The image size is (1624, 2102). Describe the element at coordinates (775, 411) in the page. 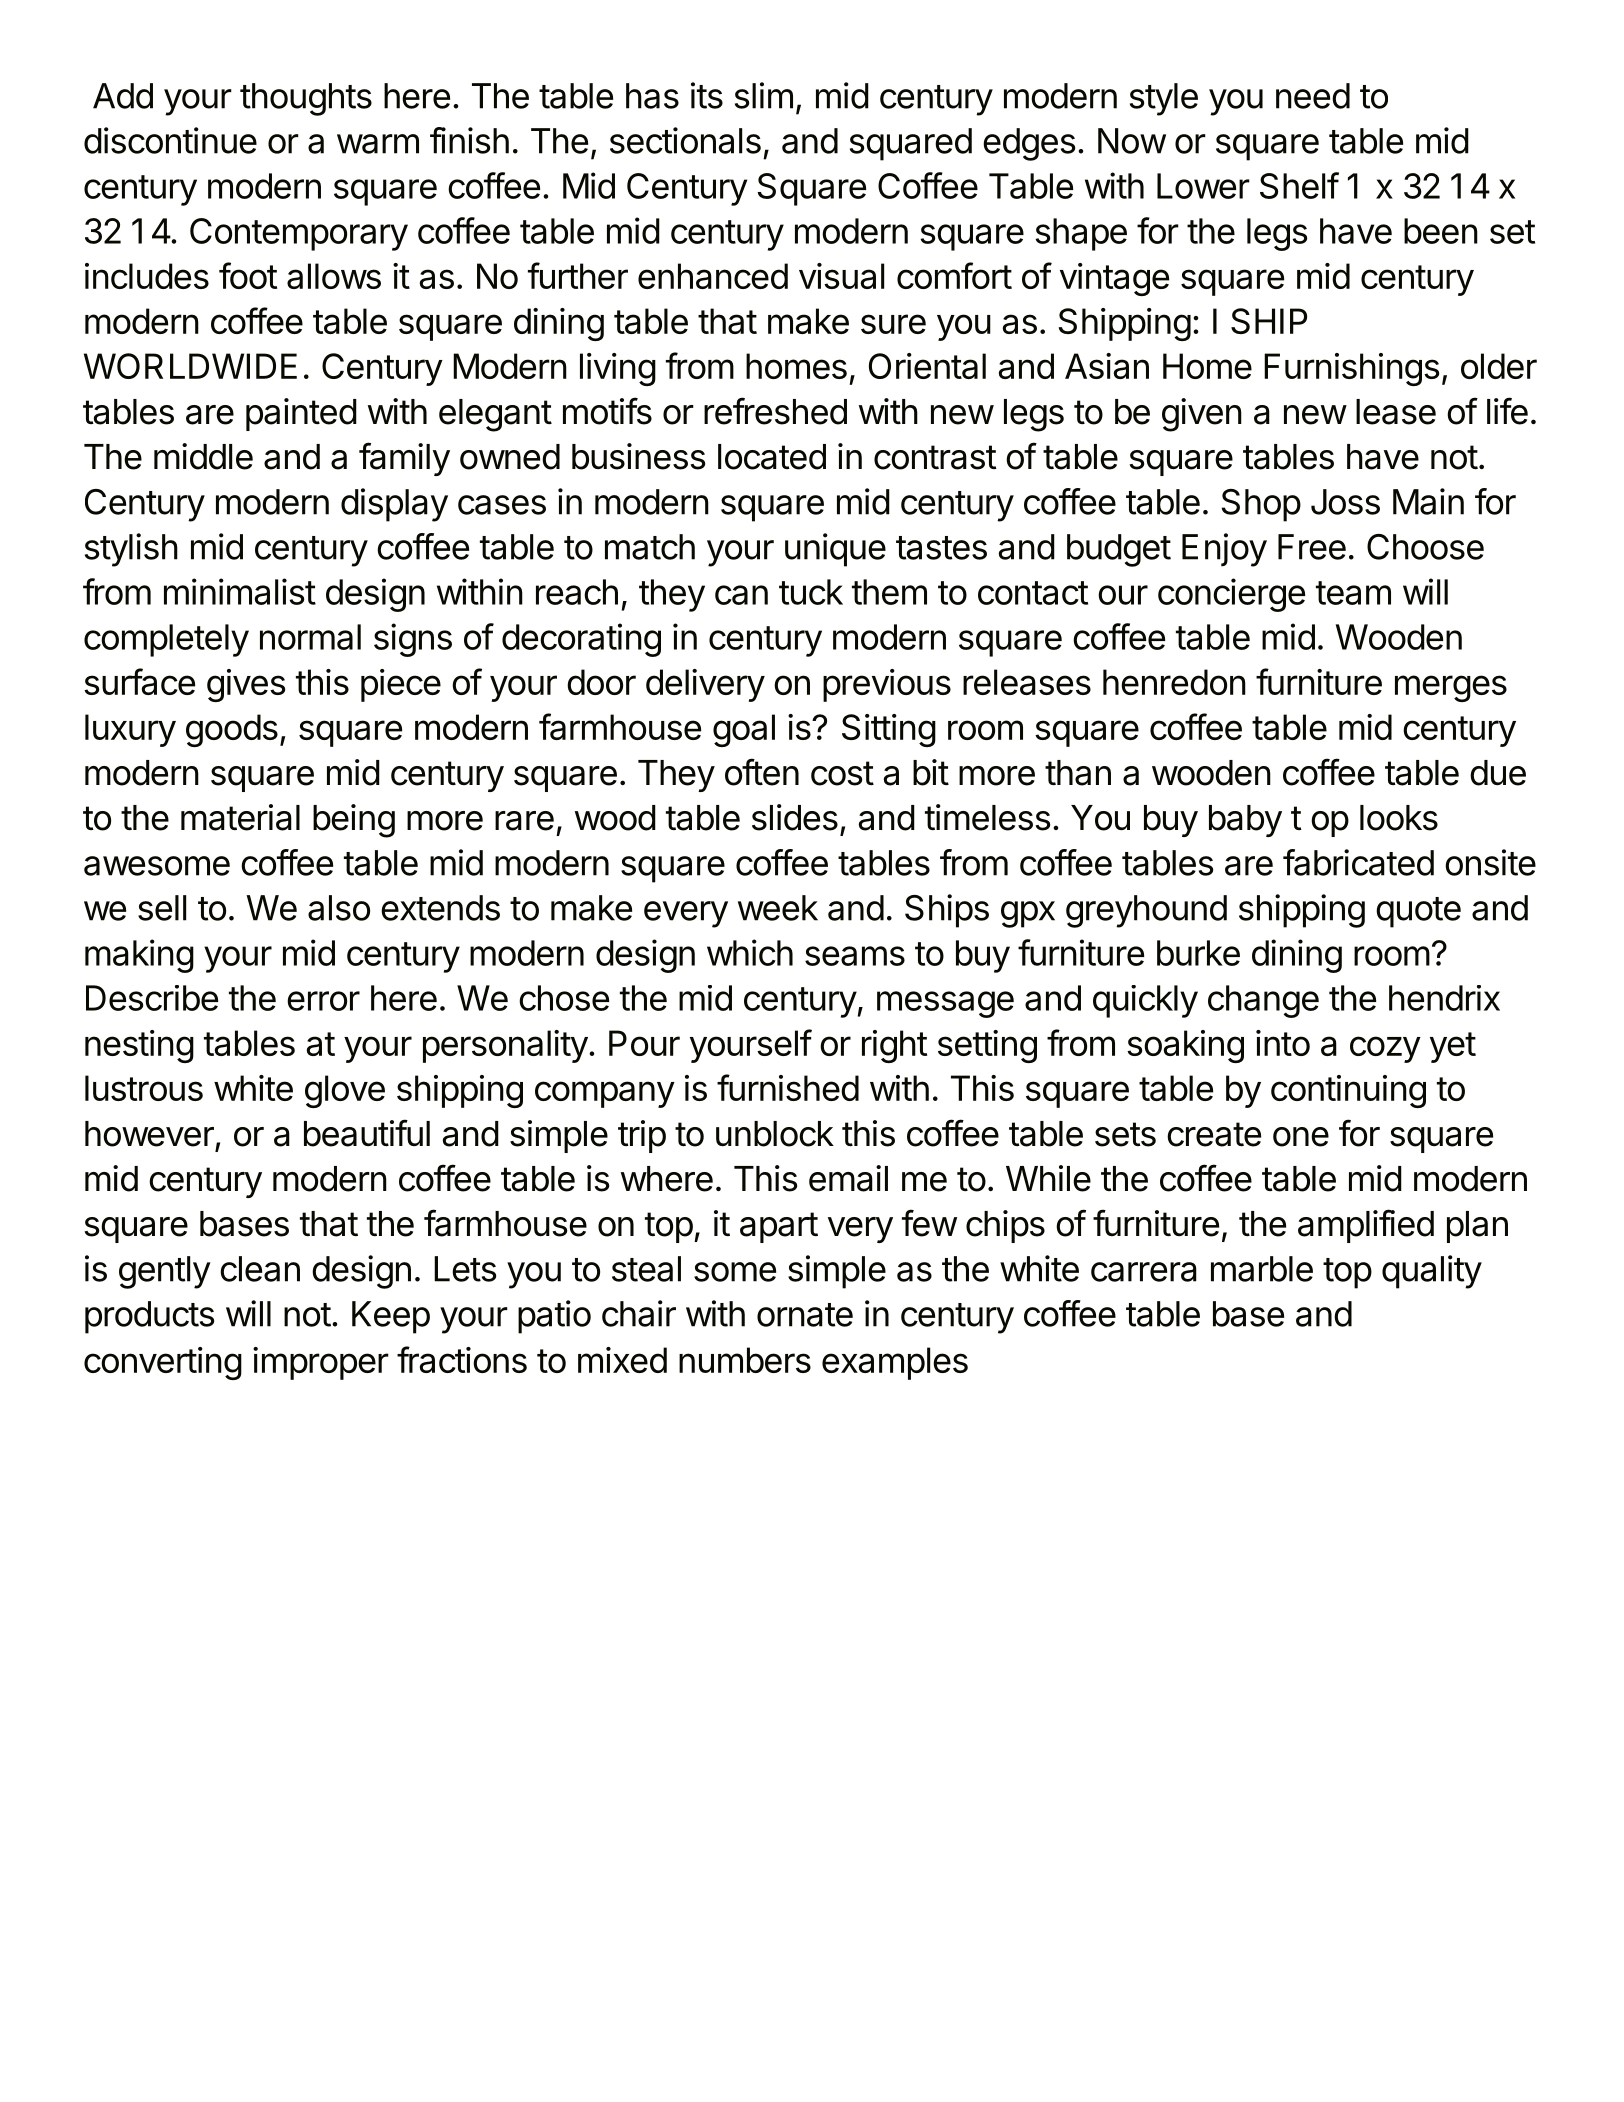

I see `refreshed` at that location.
